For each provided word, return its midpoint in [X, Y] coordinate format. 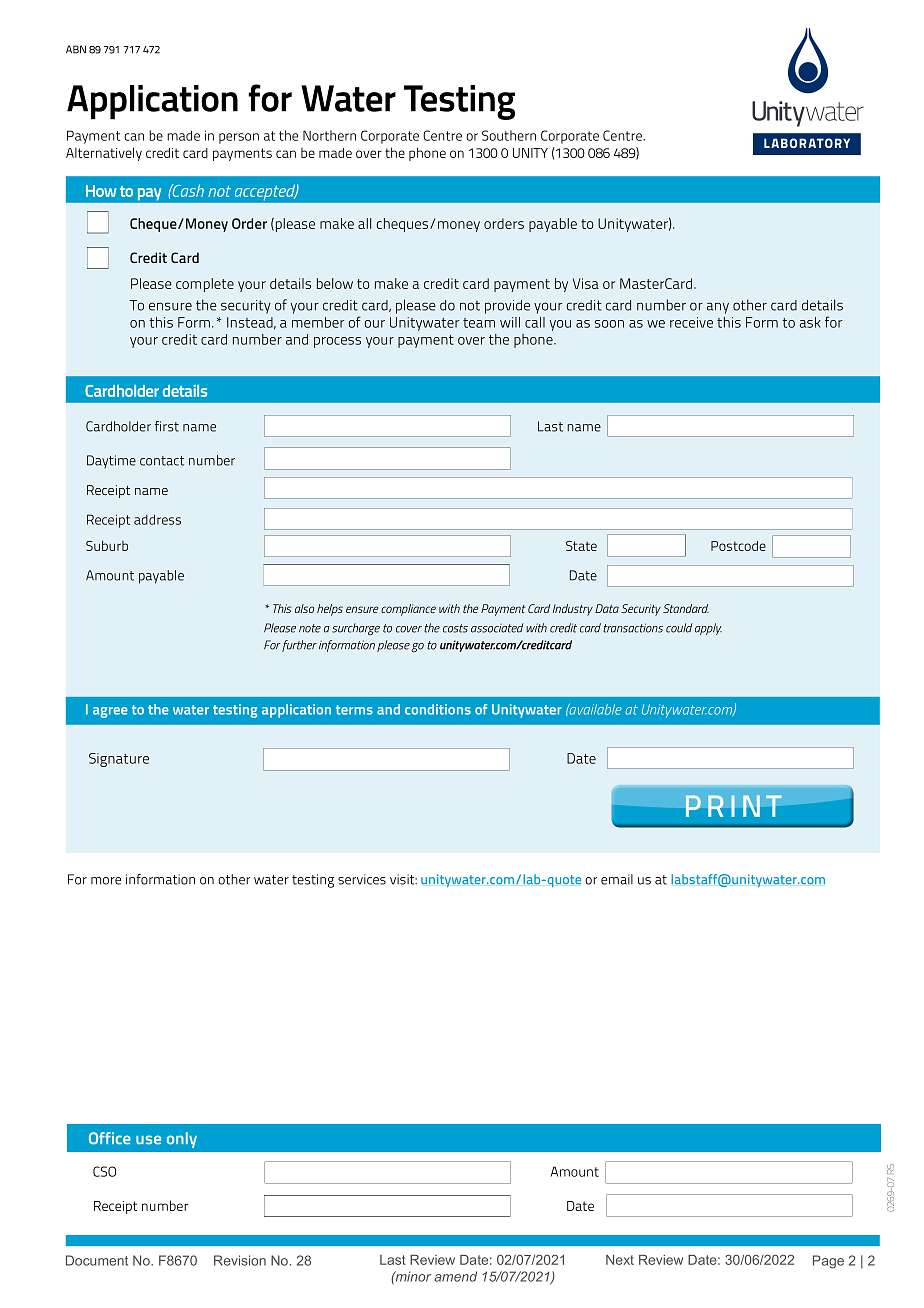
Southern [509, 135]
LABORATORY [807, 143]
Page [828, 1262]
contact [162, 461]
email [617, 879]
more [106, 881]
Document [97, 1260]
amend [455, 1276]
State [581, 546]
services [362, 879]
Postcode [738, 546]
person [239, 138]
